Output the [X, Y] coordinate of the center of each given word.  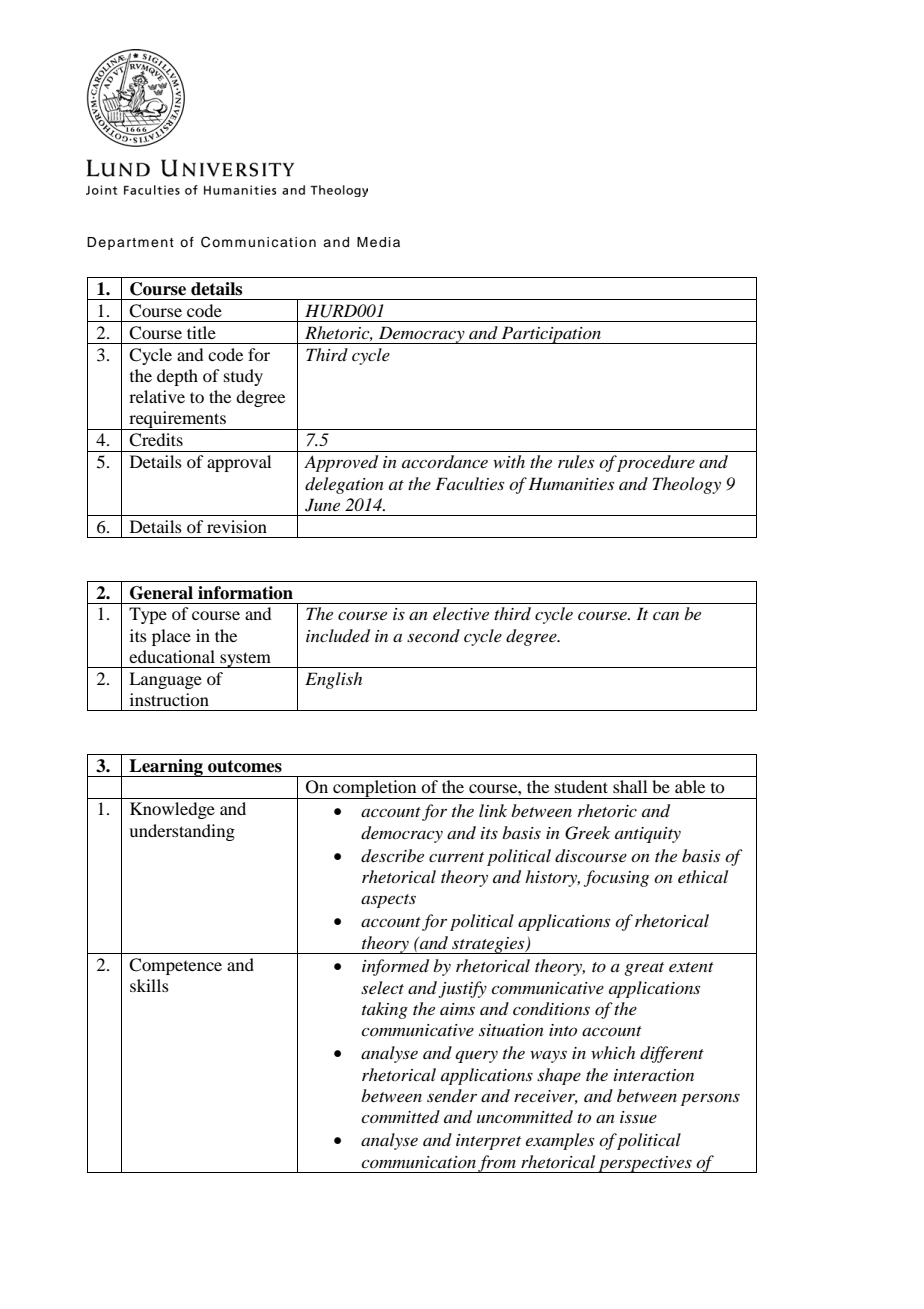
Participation [551, 335]
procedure [655, 463]
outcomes [245, 766]
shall [630, 786]
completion [375, 789]
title [201, 332]
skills [149, 985]
